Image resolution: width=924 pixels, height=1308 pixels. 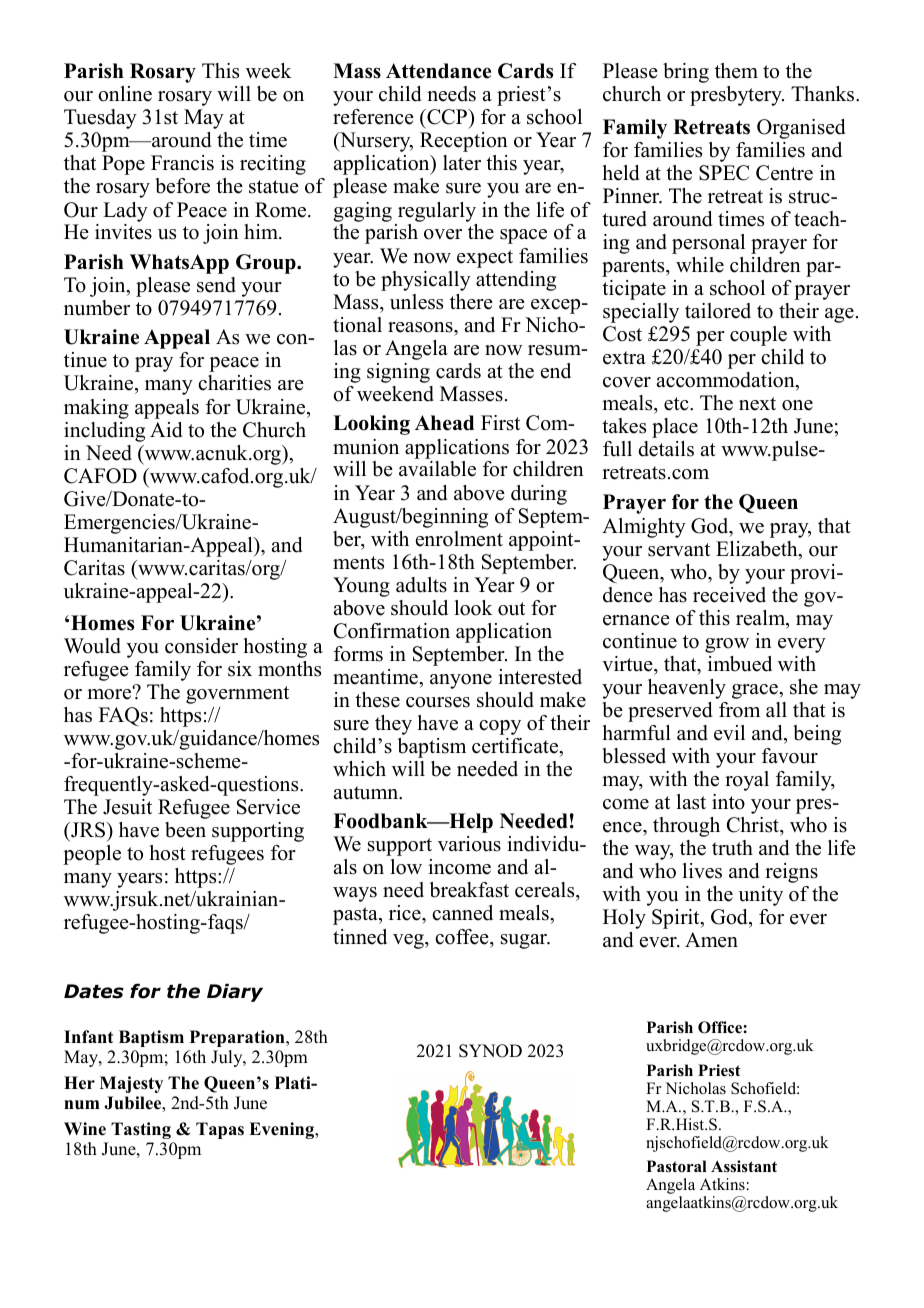 I want to click on enrolment, so click(x=459, y=539).
